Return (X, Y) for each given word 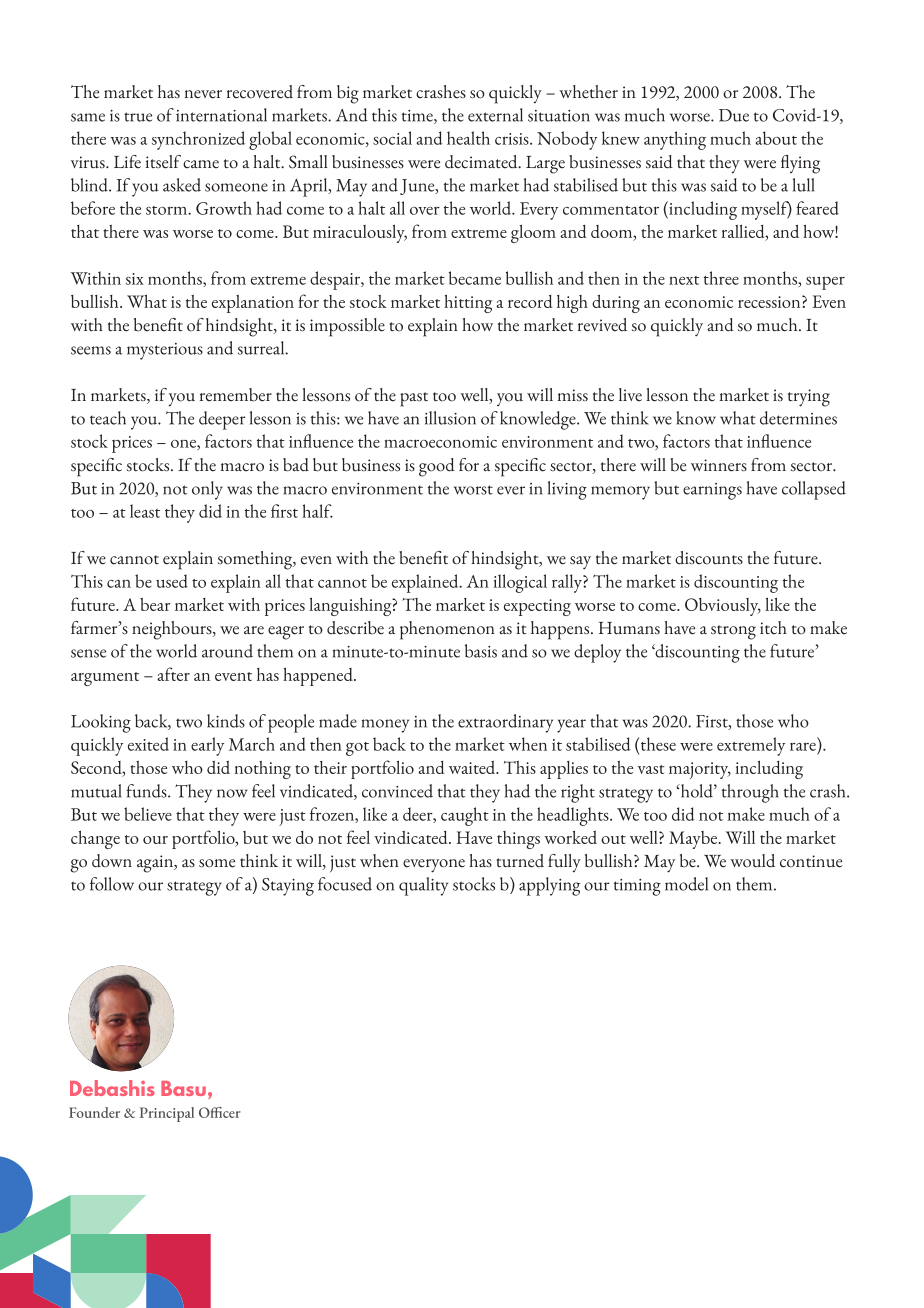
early (207, 746)
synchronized (198, 140)
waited (473, 767)
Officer (220, 1112)
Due (734, 115)
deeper (222, 420)
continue (811, 861)
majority (700, 770)
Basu (183, 1088)
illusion (450, 418)
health (468, 138)
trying (809, 398)
